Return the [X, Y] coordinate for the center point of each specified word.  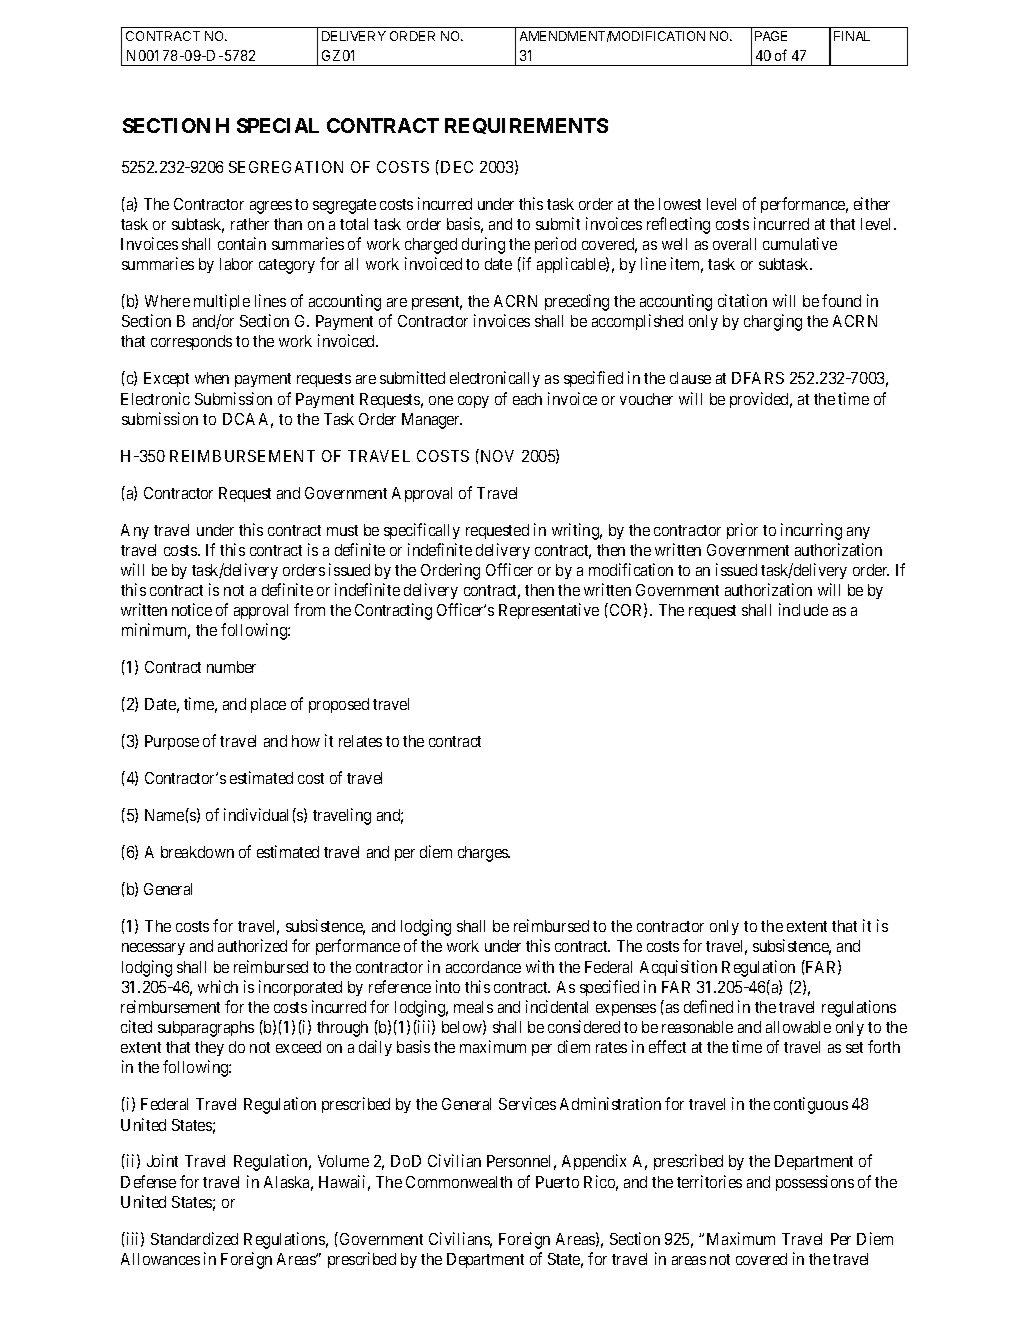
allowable [798, 1027]
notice [192, 609]
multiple [222, 302]
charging [773, 322]
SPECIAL [278, 125]
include [803, 609]
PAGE [771, 36]
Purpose [172, 742]
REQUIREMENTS [526, 126]
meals [473, 1007]
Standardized [194, 1238]
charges [484, 854]
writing [577, 531]
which [218, 986]
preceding [577, 302]
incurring [811, 531]
